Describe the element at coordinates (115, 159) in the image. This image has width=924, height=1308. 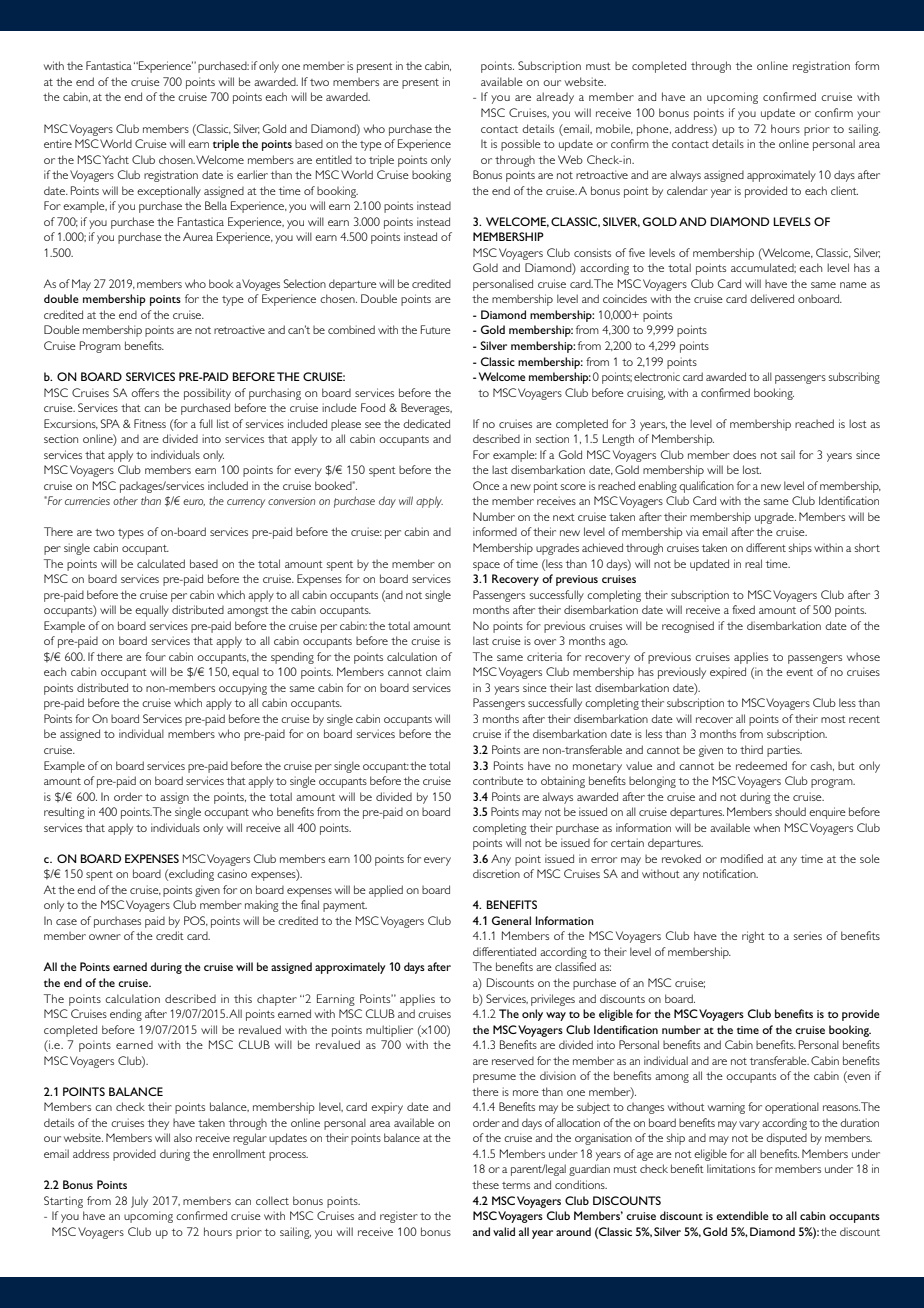
I see `Yacht` at that location.
